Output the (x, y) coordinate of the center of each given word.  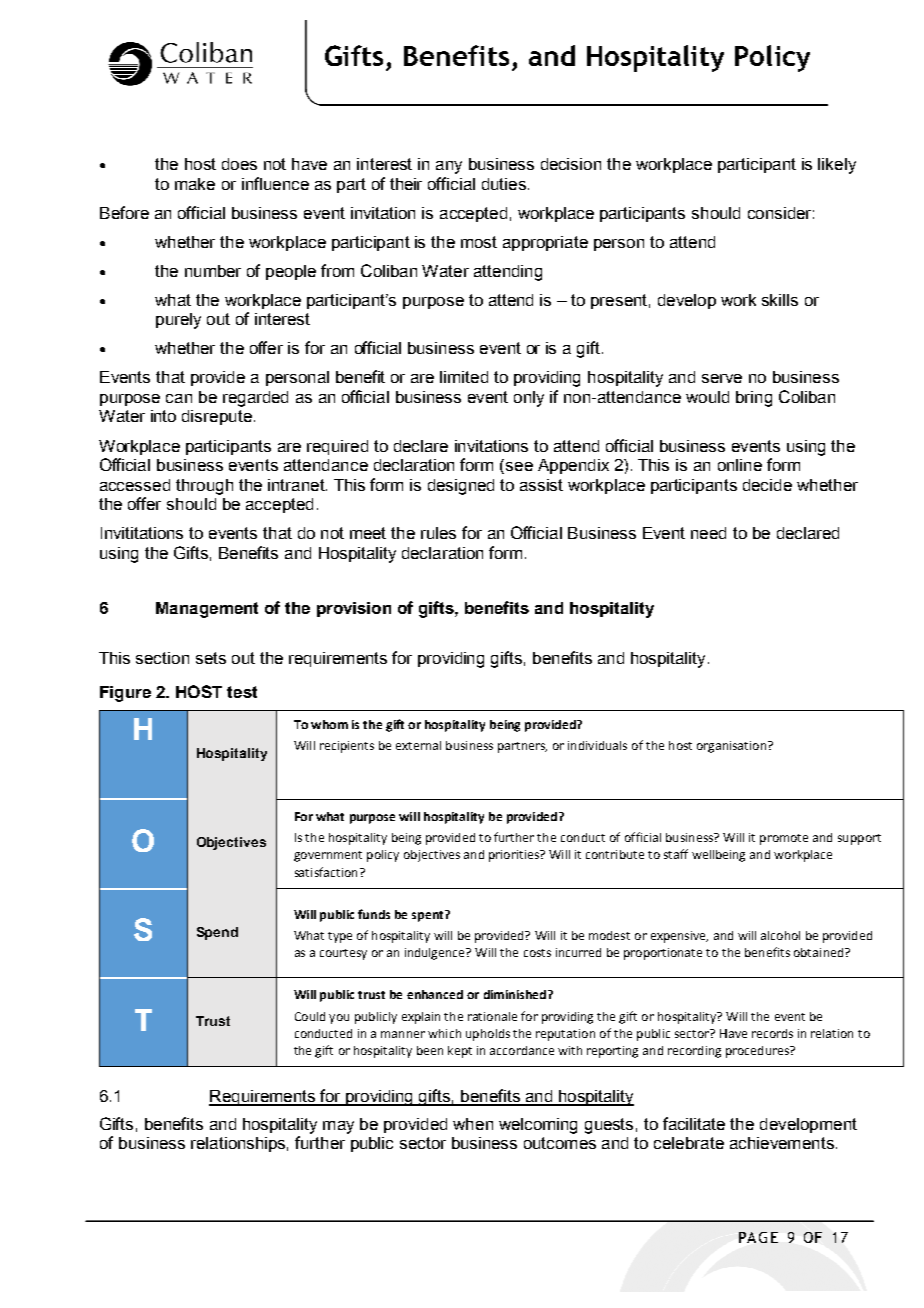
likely (837, 166)
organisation (733, 747)
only (529, 399)
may (338, 1127)
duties (504, 184)
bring (754, 399)
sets (211, 658)
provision (354, 609)
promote (784, 839)
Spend (217, 933)
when (473, 1124)
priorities (515, 856)
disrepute (217, 417)
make (195, 184)
